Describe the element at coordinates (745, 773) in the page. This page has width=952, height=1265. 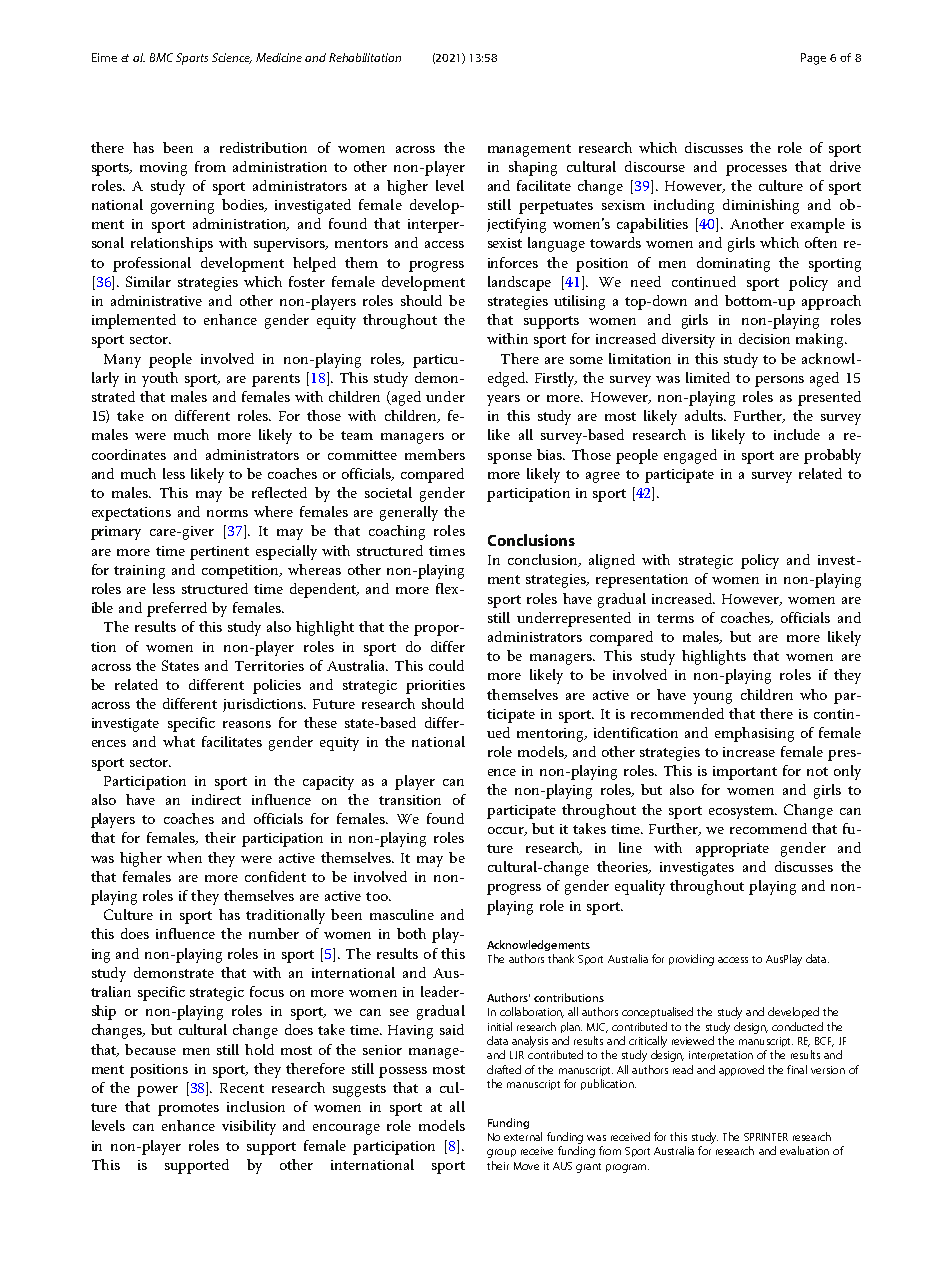
I see `important` at that location.
